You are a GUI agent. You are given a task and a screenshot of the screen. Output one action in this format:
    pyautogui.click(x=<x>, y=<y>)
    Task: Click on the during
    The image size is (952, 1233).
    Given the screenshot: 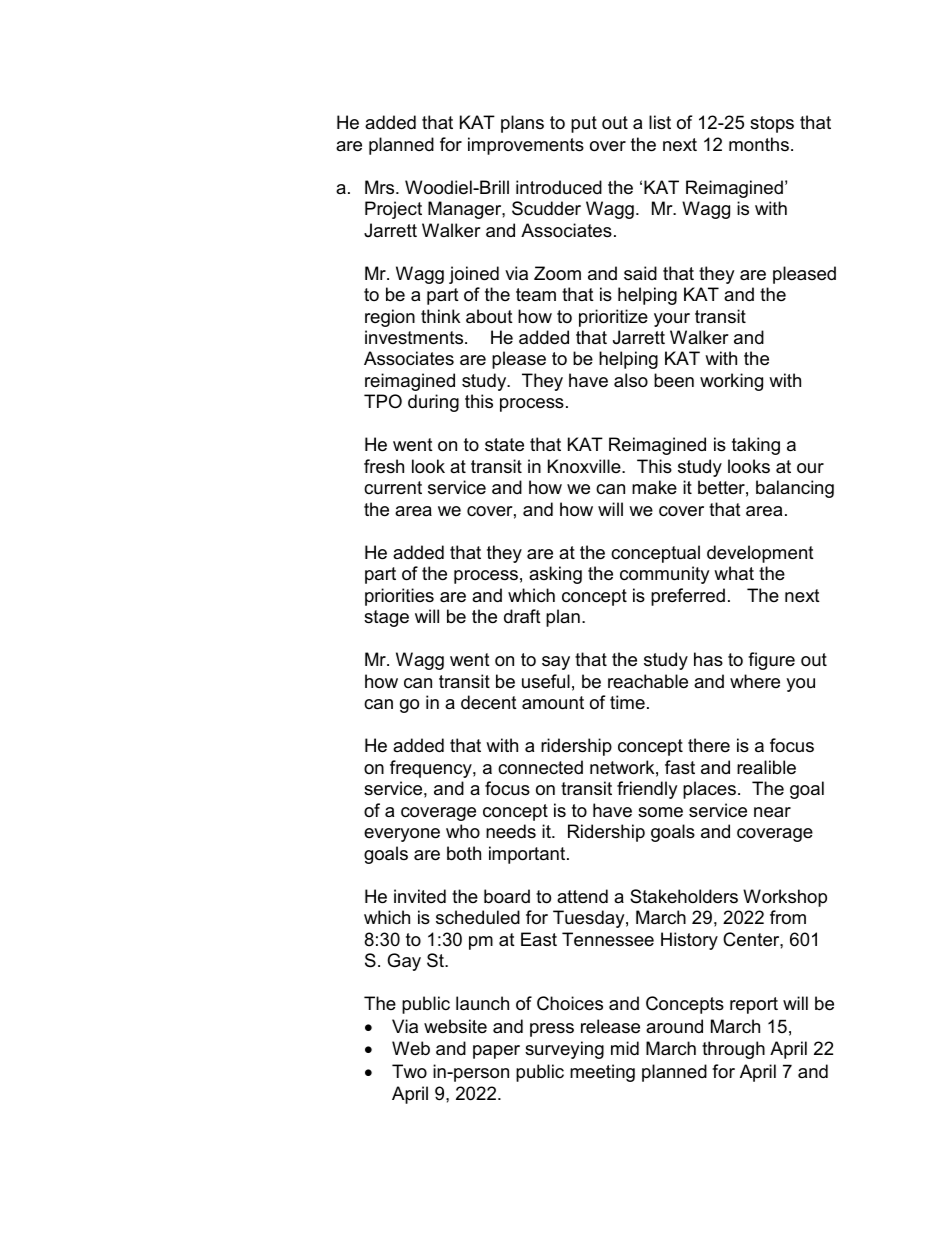 What is the action you would take?
    pyautogui.click(x=433, y=403)
